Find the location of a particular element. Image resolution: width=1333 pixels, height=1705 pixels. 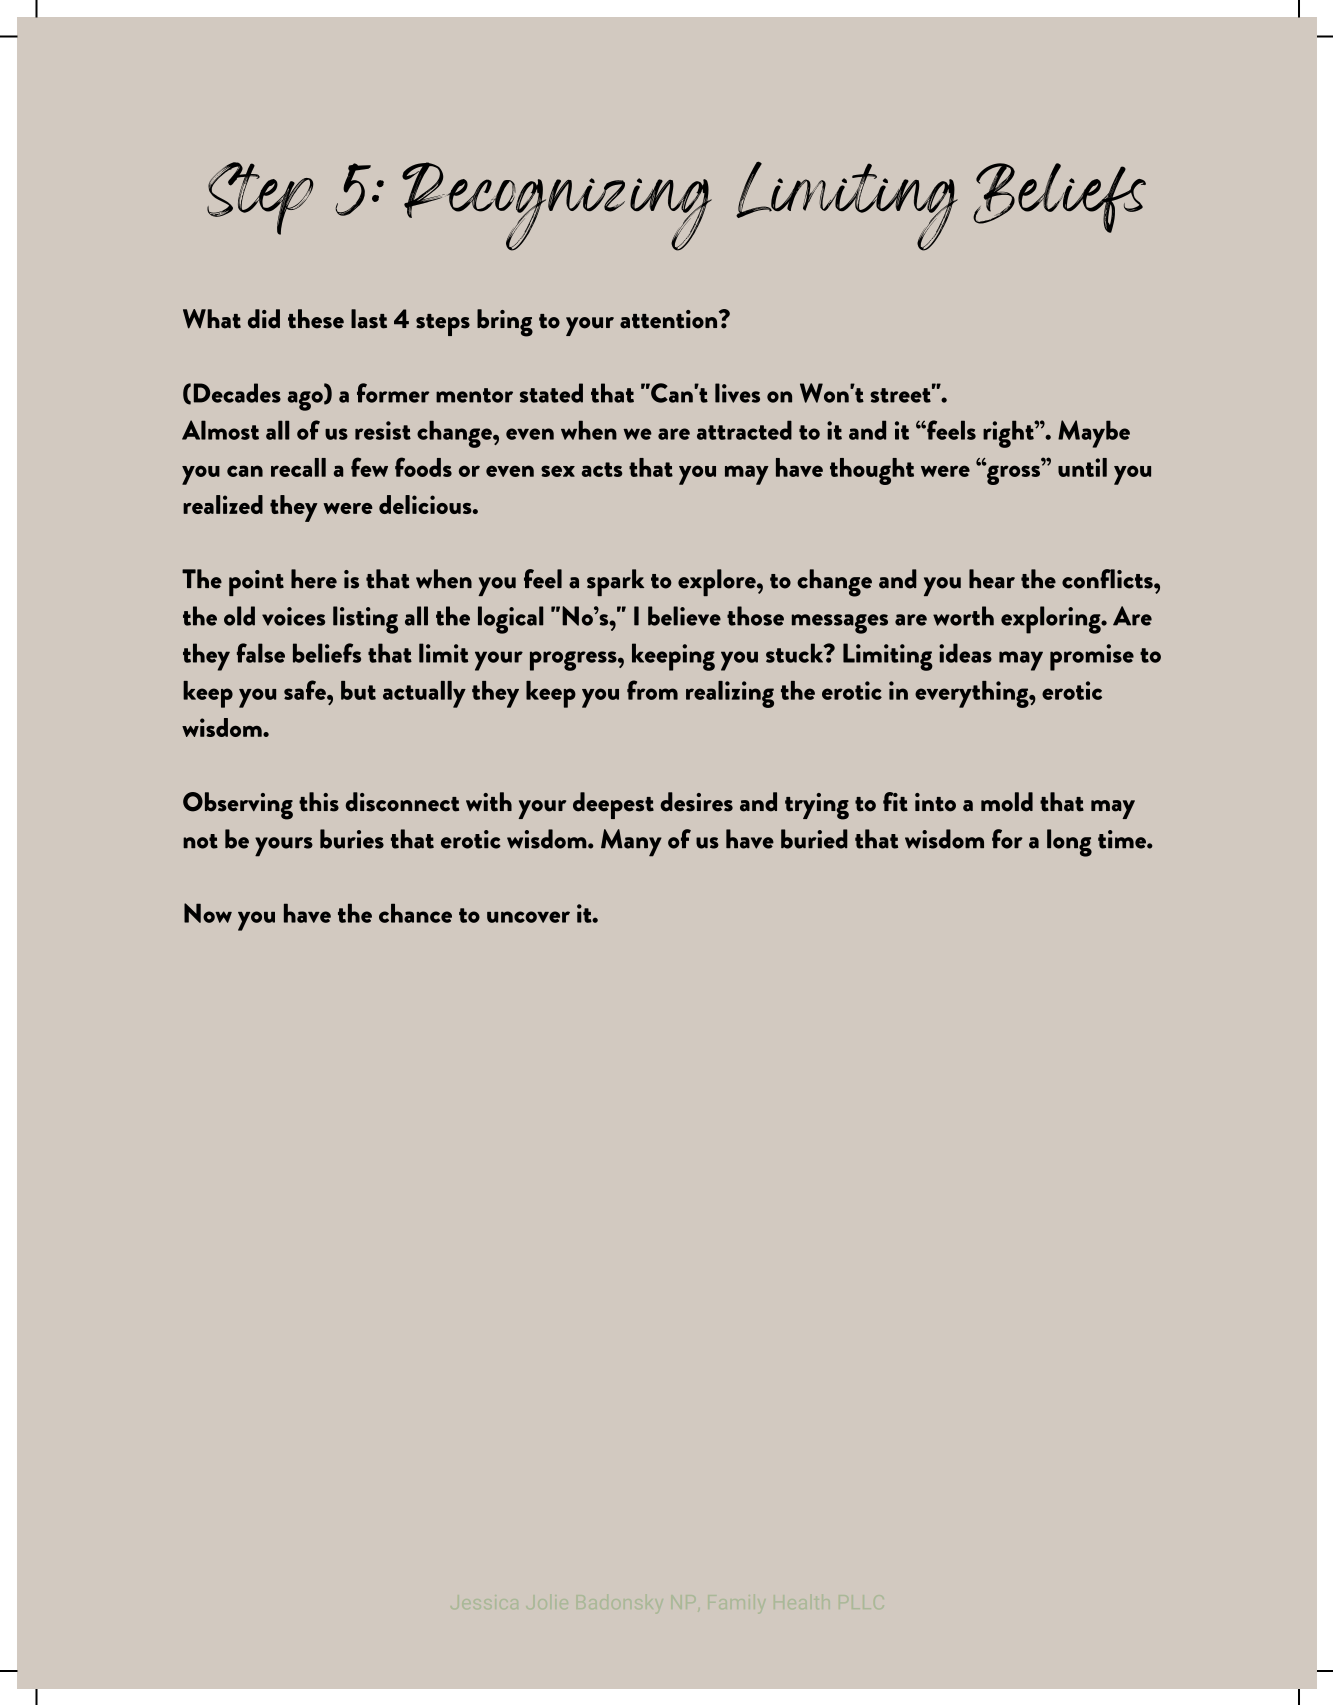

Recognizing is located at coordinates (557, 206).
